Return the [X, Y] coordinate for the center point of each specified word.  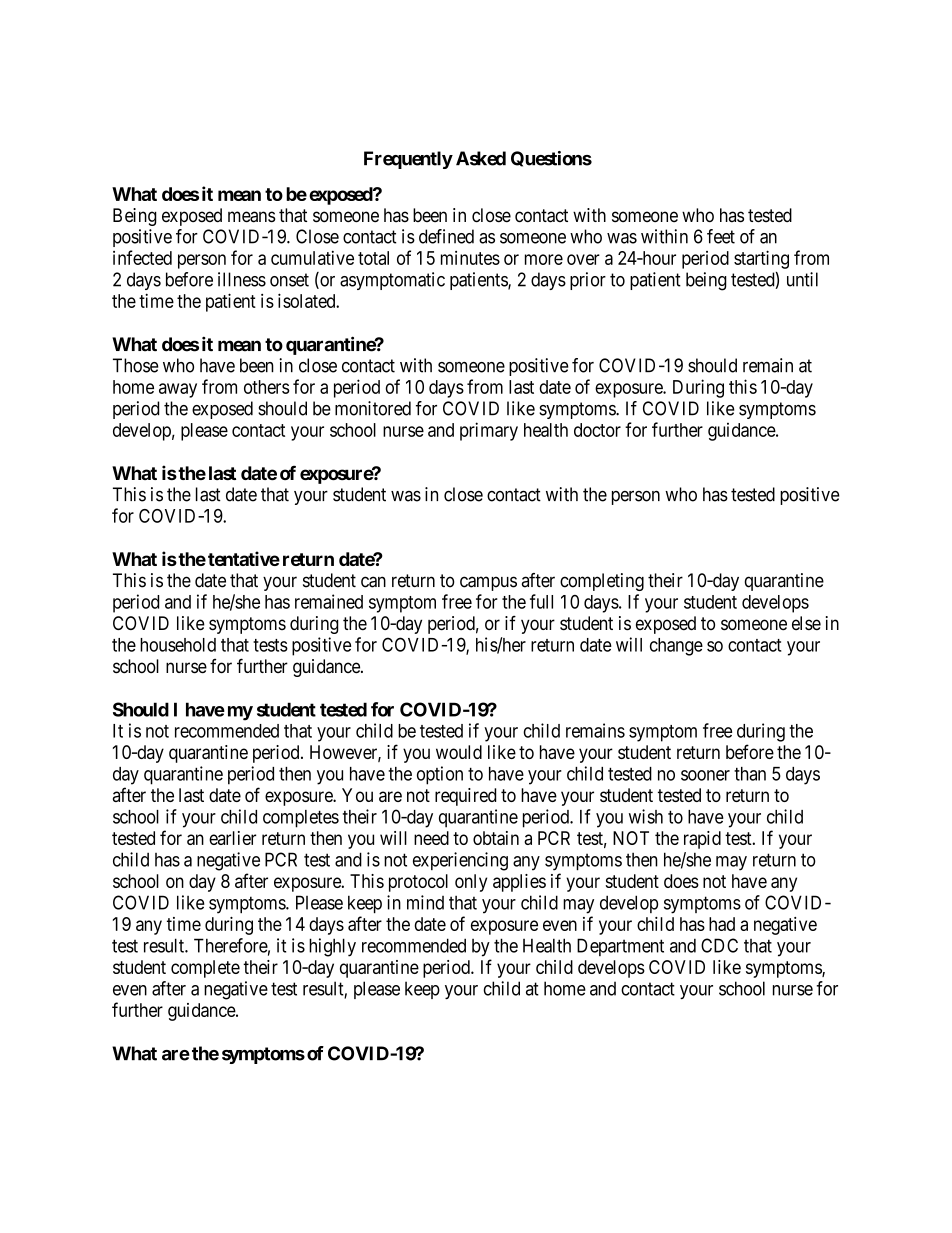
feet [721, 236]
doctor [597, 430]
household [178, 645]
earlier [232, 838]
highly [332, 947]
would [459, 752]
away [178, 390]
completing [602, 582]
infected [142, 257]
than [750, 774]
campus [488, 583]
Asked [481, 158]
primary [489, 431]
